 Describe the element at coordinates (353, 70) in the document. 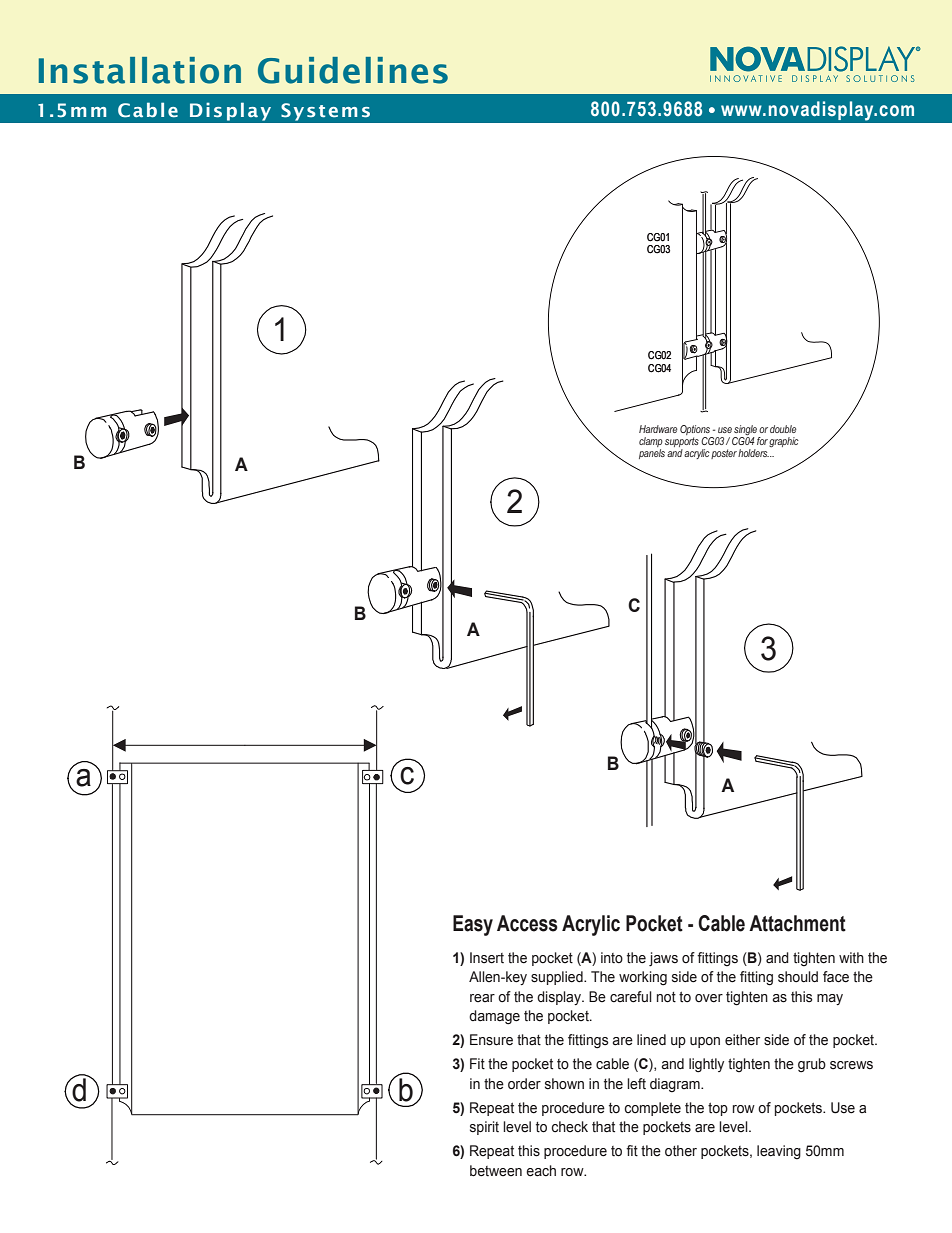

I see `Guidelines` at that location.
